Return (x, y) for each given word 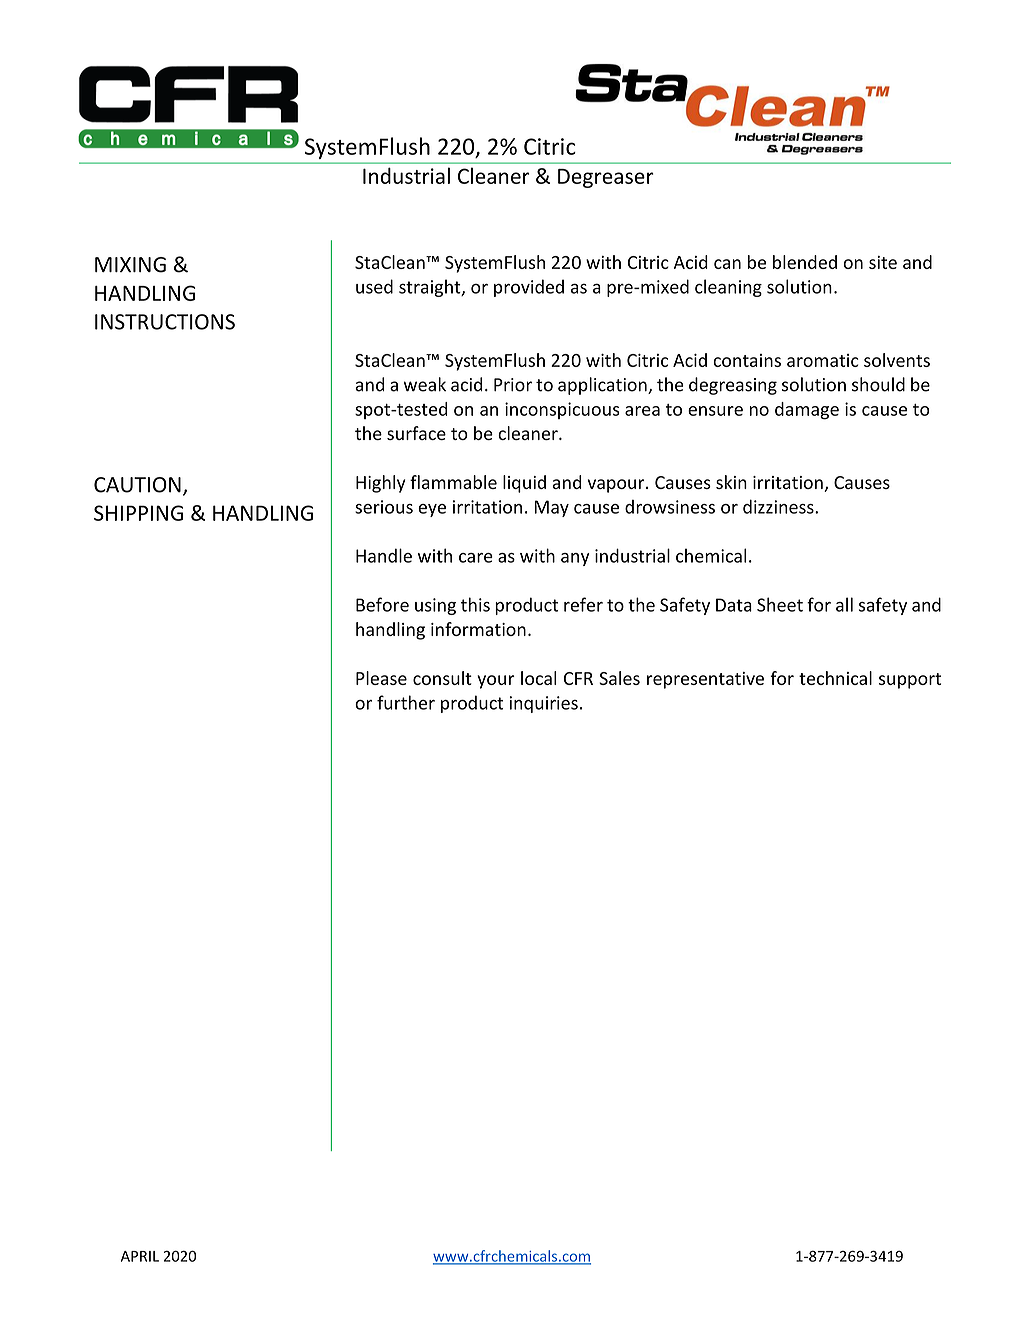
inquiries (543, 704)
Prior (513, 385)
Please (381, 678)
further (406, 702)
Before (382, 604)
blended (805, 262)
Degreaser (606, 178)
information (478, 629)
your (496, 682)
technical (835, 678)
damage (807, 411)
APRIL (140, 1256)
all (844, 604)
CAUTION (137, 485)
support (910, 681)
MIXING (130, 265)
